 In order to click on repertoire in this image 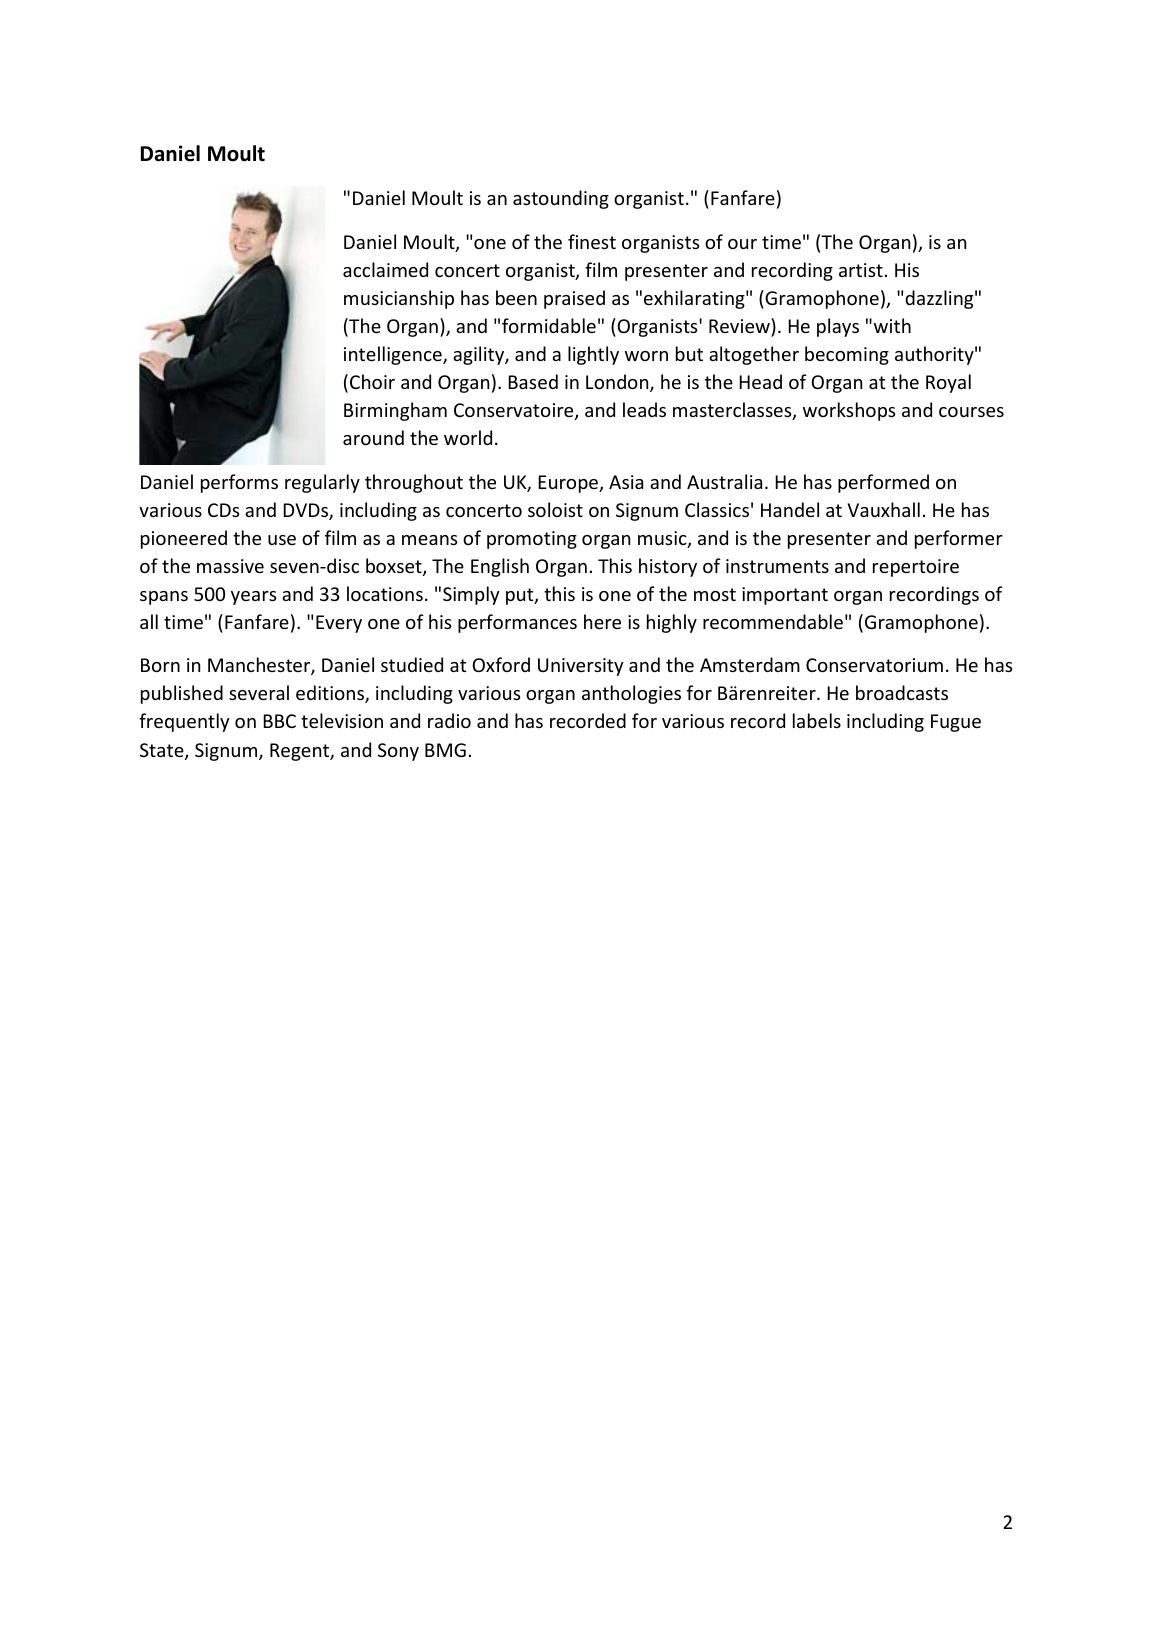, I will do `click(916, 568)`.
